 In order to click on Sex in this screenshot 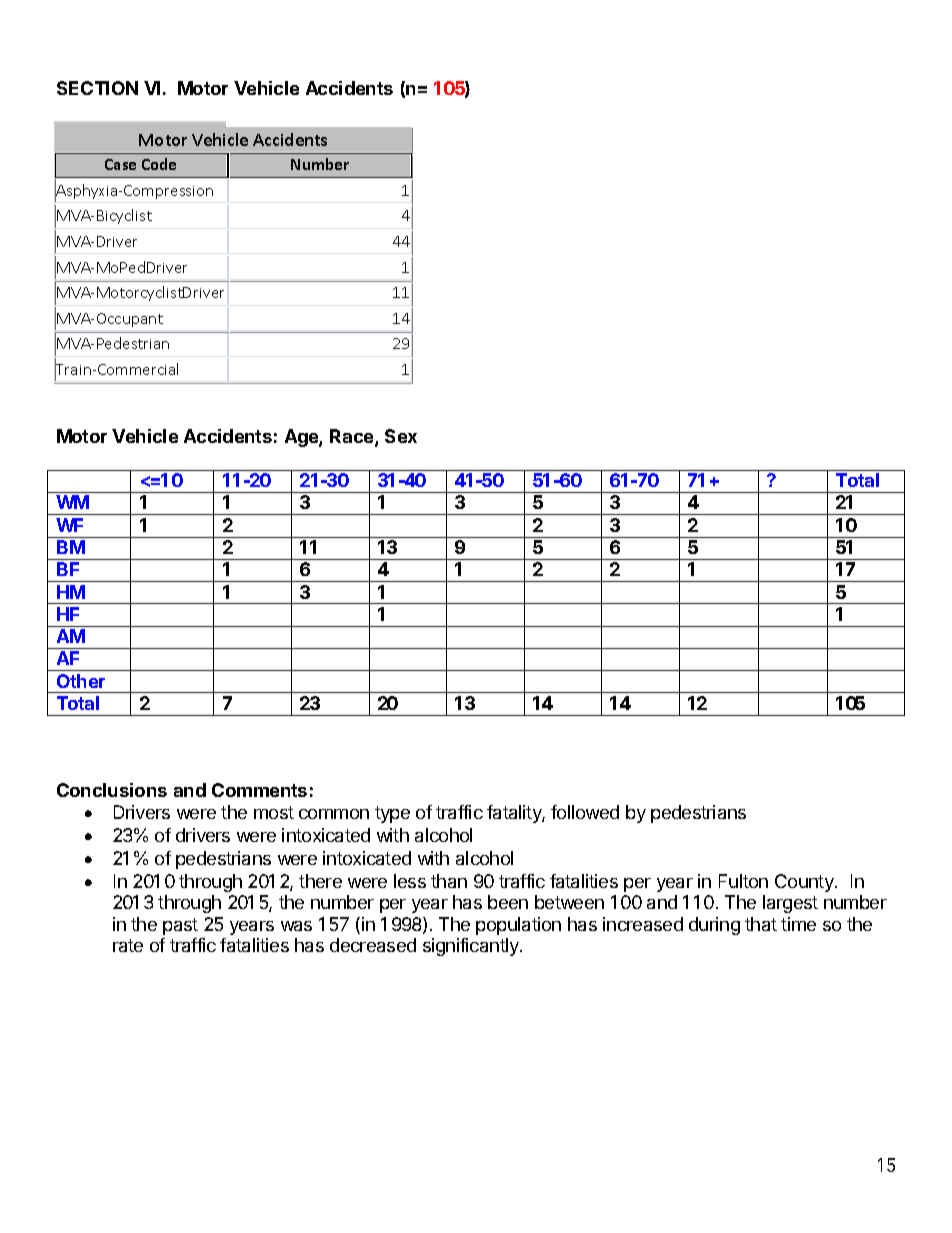, I will do `click(401, 436)`.
